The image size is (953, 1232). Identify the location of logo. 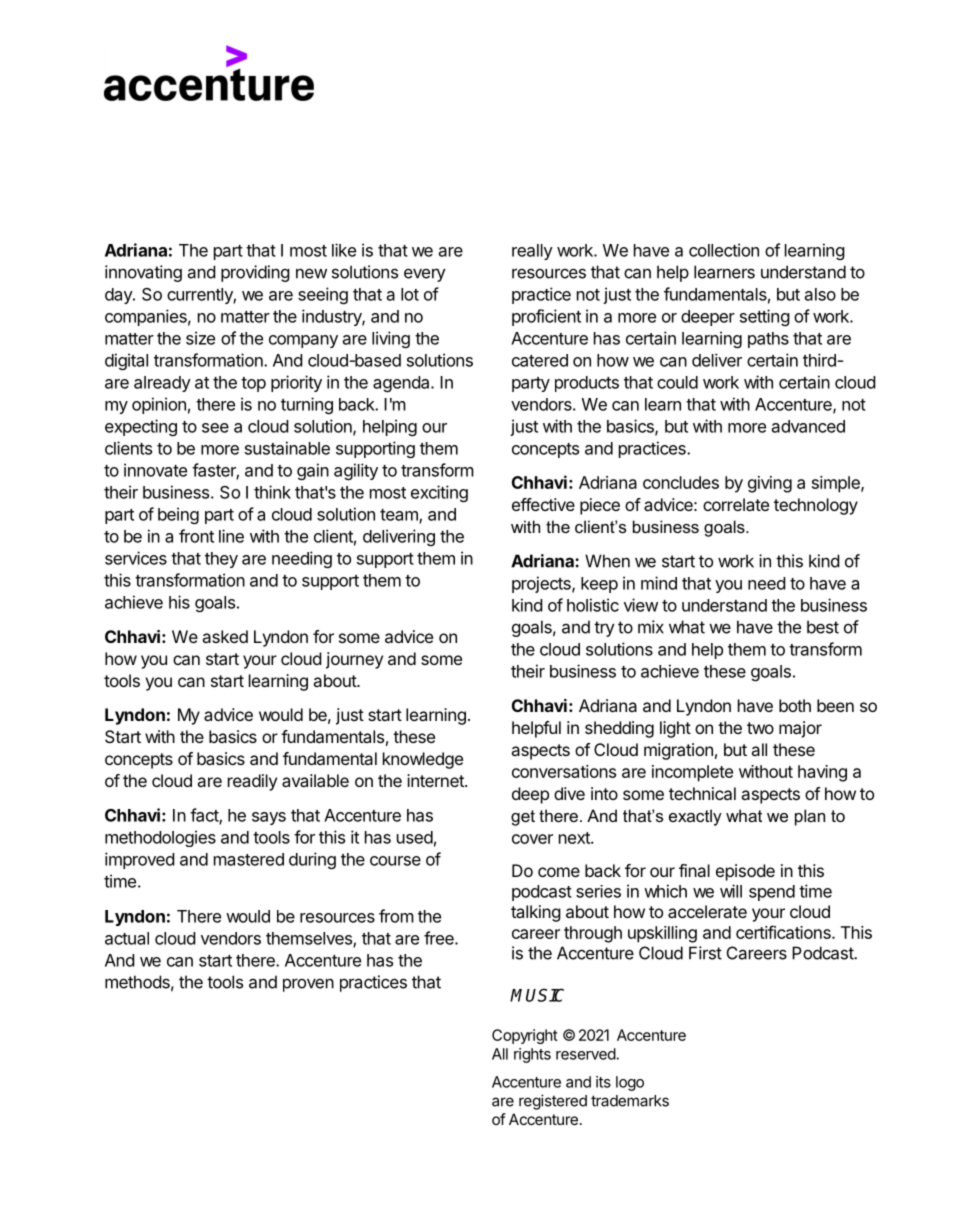
(630, 1083).
